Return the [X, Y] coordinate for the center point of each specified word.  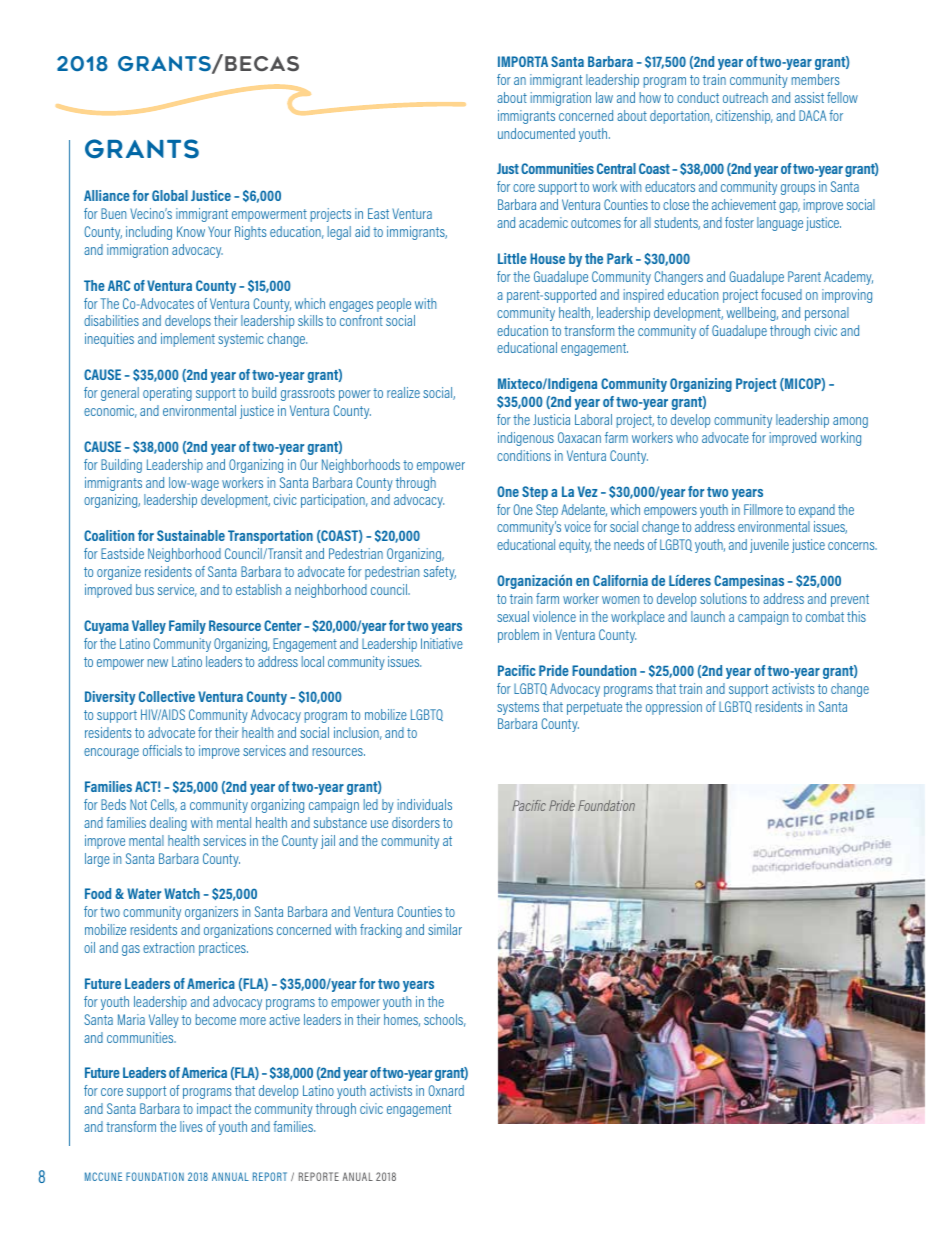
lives [191, 1126]
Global [170, 195]
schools [445, 1020]
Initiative [442, 643]
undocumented [536, 133]
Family [187, 627]
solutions [723, 598]
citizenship [744, 117]
